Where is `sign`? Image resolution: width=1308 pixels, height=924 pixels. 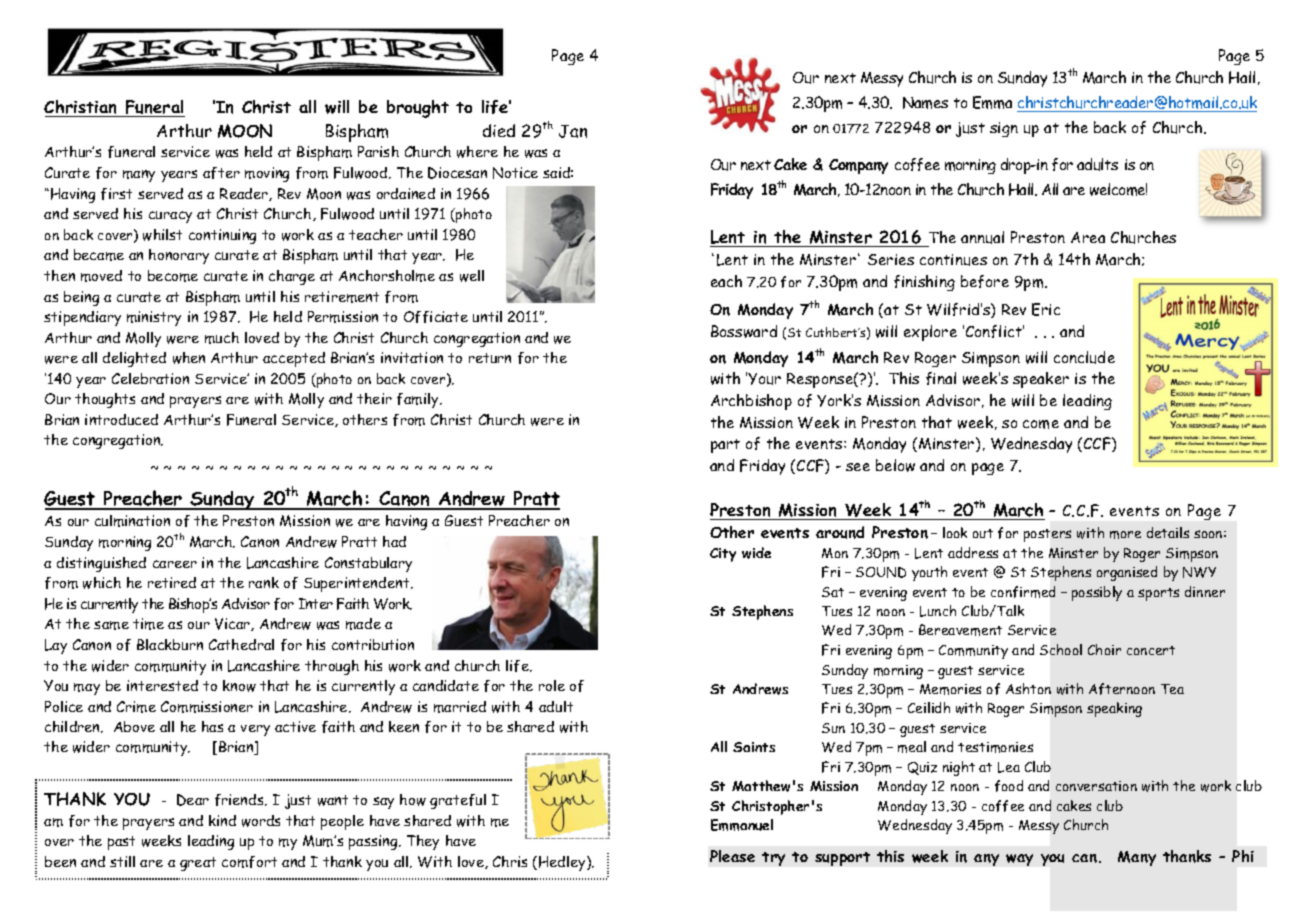 sign is located at coordinates (1004, 129).
